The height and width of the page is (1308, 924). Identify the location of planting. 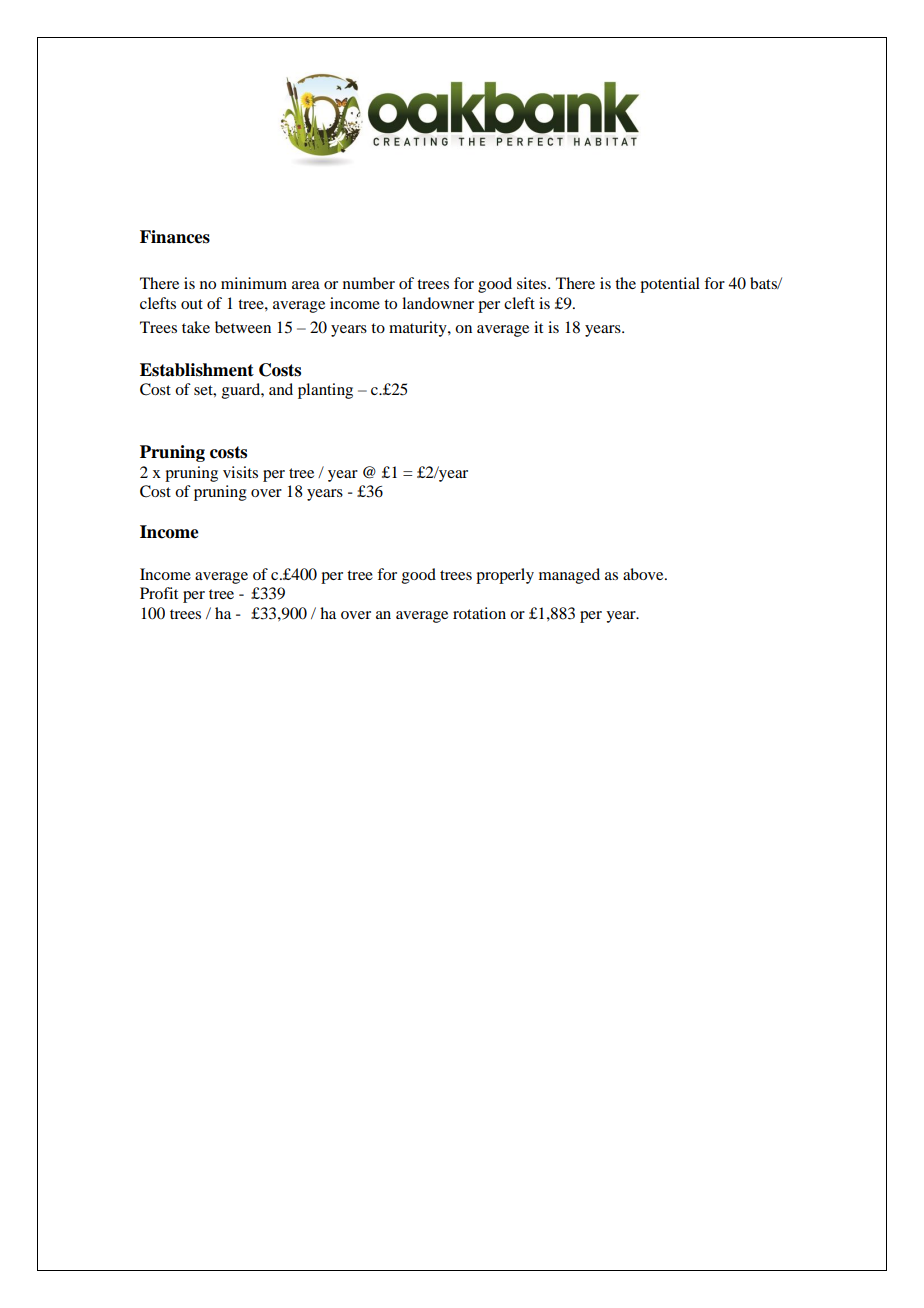
(325, 391).
